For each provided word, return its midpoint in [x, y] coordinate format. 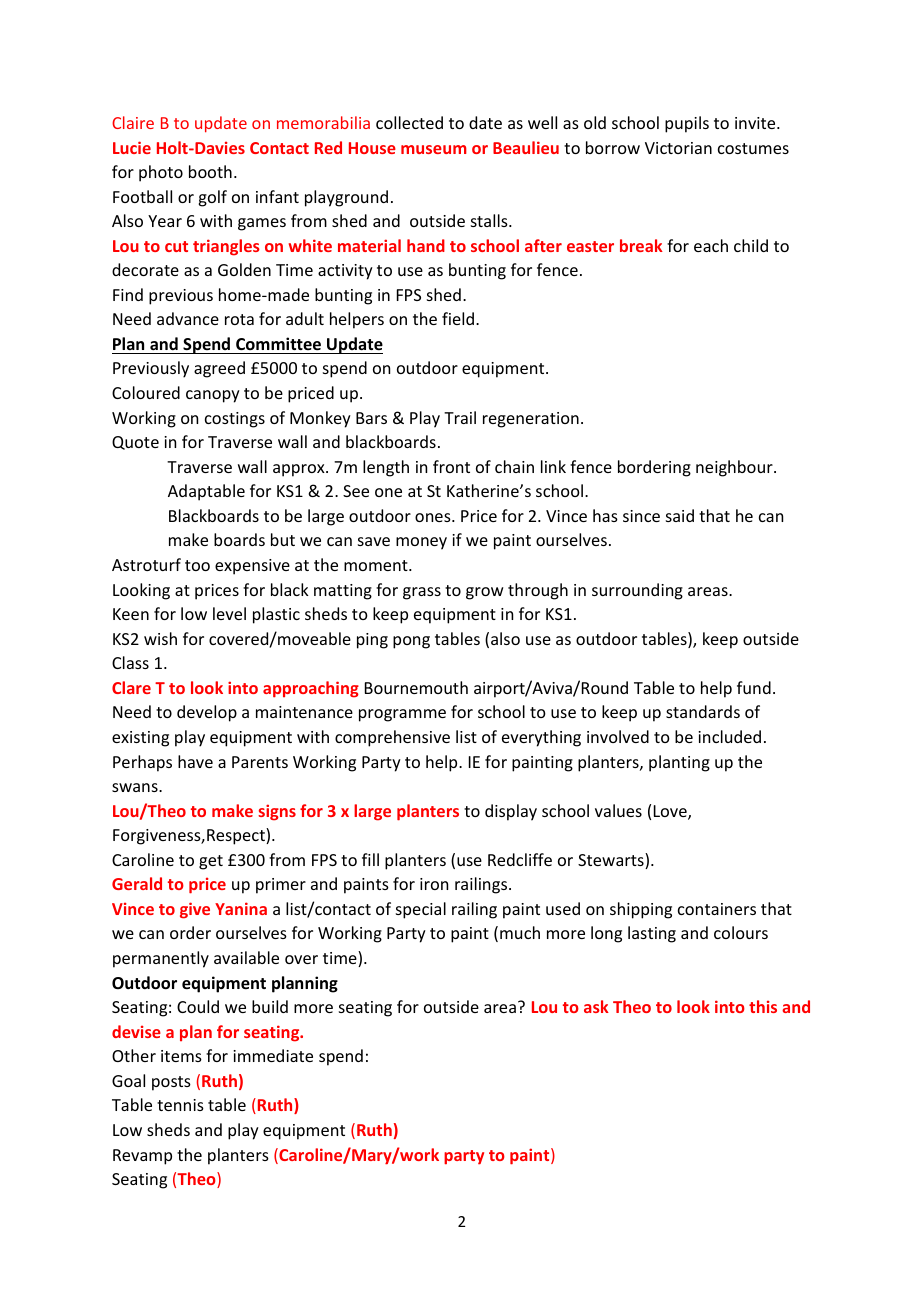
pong [411, 642]
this [763, 1006]
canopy [213, 396]
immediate [273, 1055]
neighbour [735, 468]
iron [434, 884]
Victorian [678, 148]
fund [754, 687]
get [211, 862]
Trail [460, 417]
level [229, 613]
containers [717, 909]
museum [434, 149]
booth [210, 171]
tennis [180, 1105]
